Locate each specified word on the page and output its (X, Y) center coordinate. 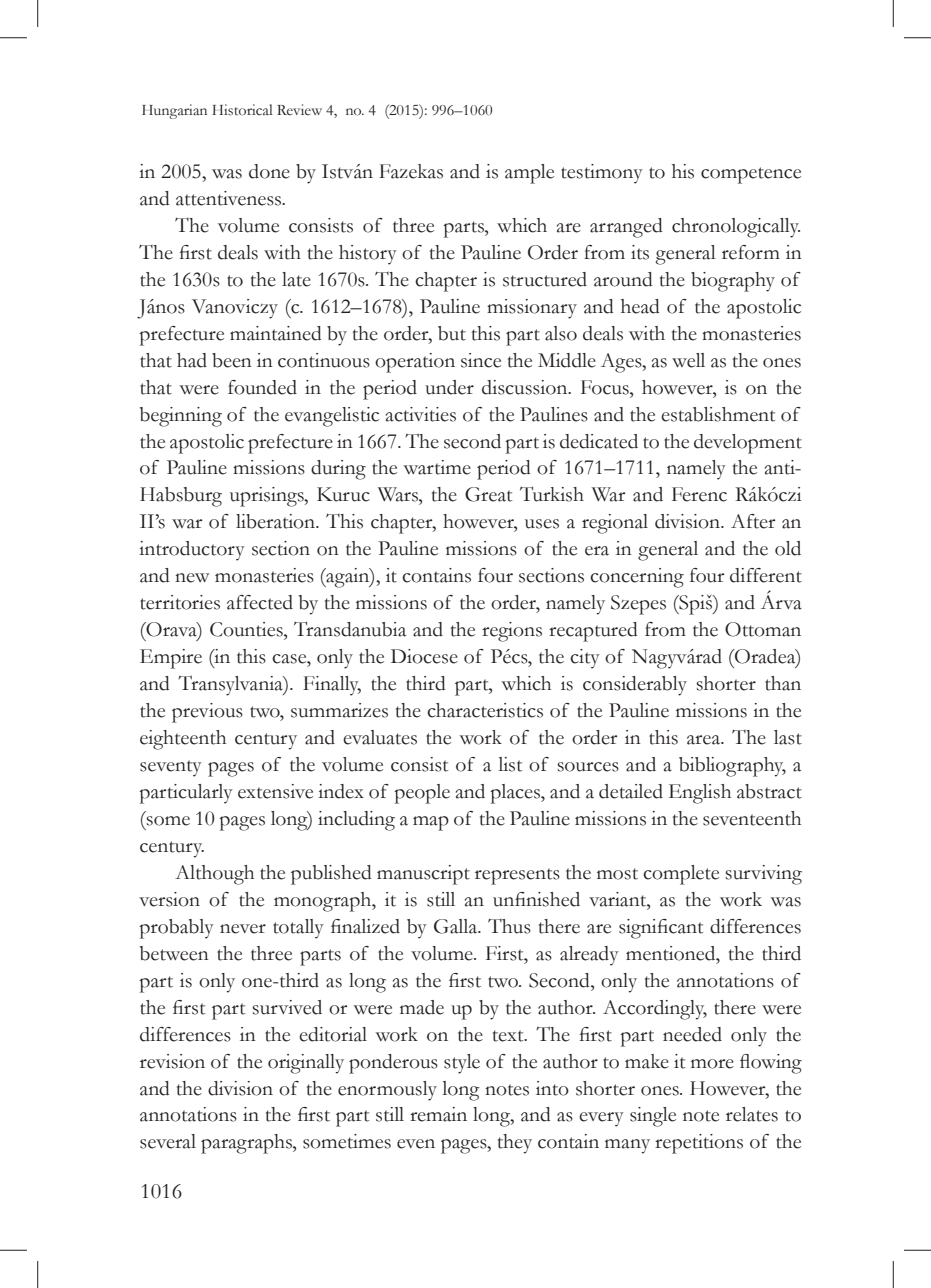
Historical (242, 110)
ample (529, 174)
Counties (247, 629)
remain (438, 1114)
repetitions (699, 1144)
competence (751, 175)
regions (512, 632)
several (168, 1141)
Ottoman (763, 629)
